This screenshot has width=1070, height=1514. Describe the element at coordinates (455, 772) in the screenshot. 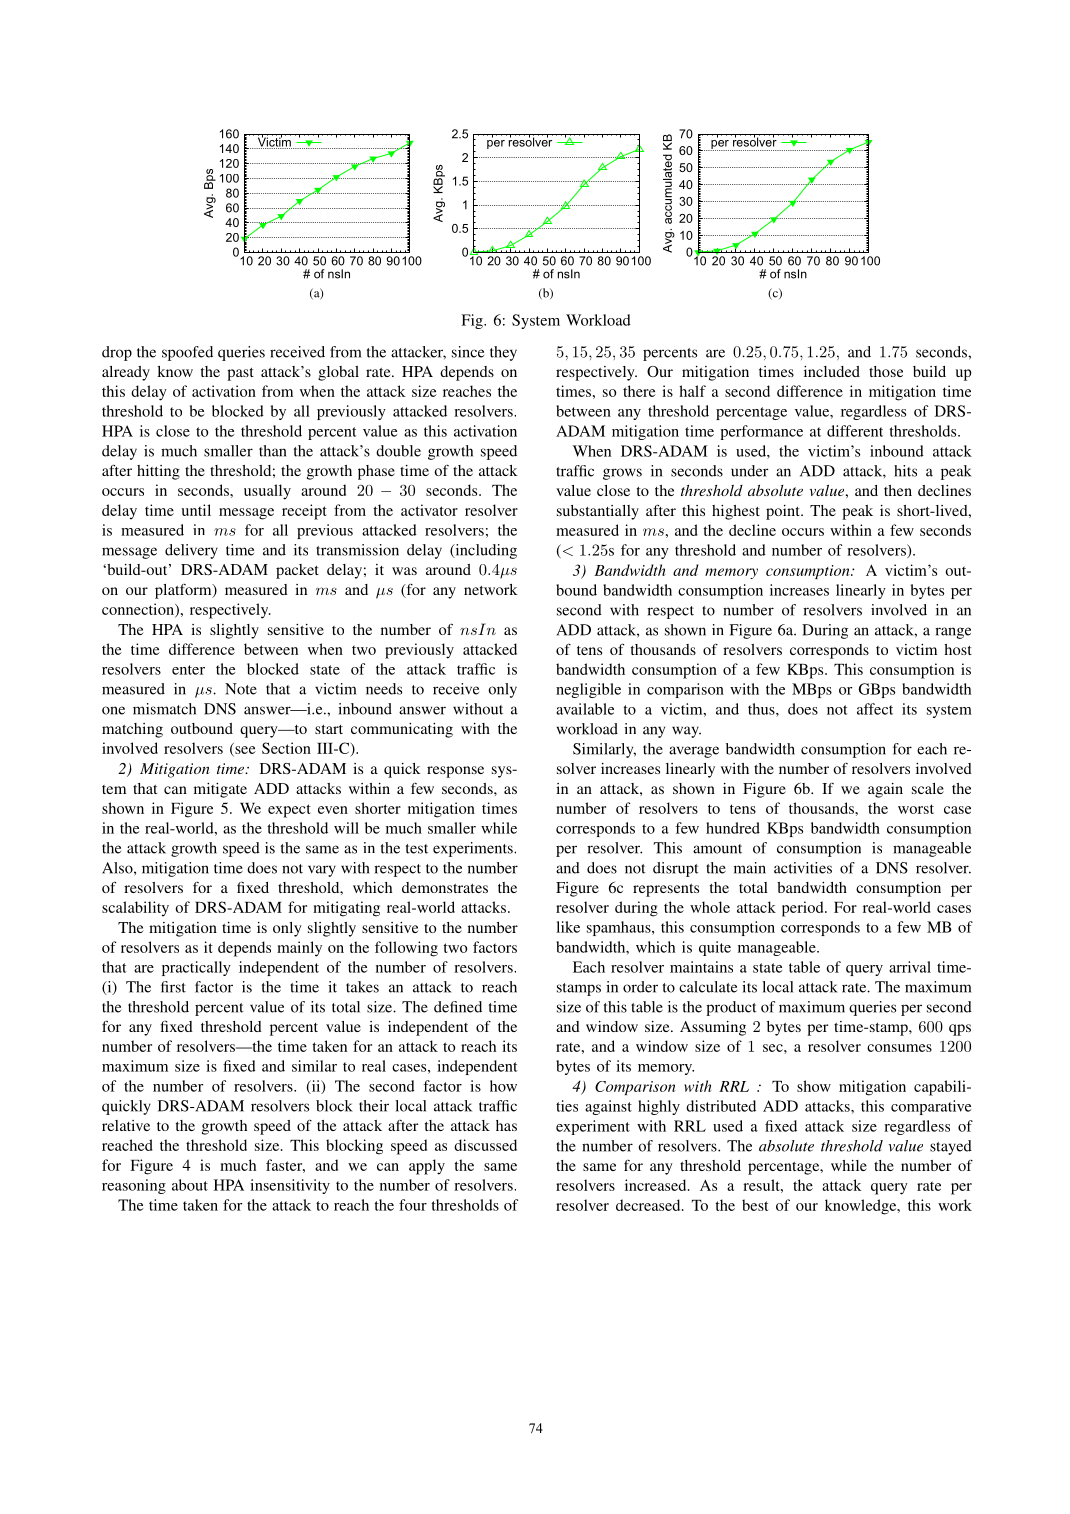

I see `response` at that location.
